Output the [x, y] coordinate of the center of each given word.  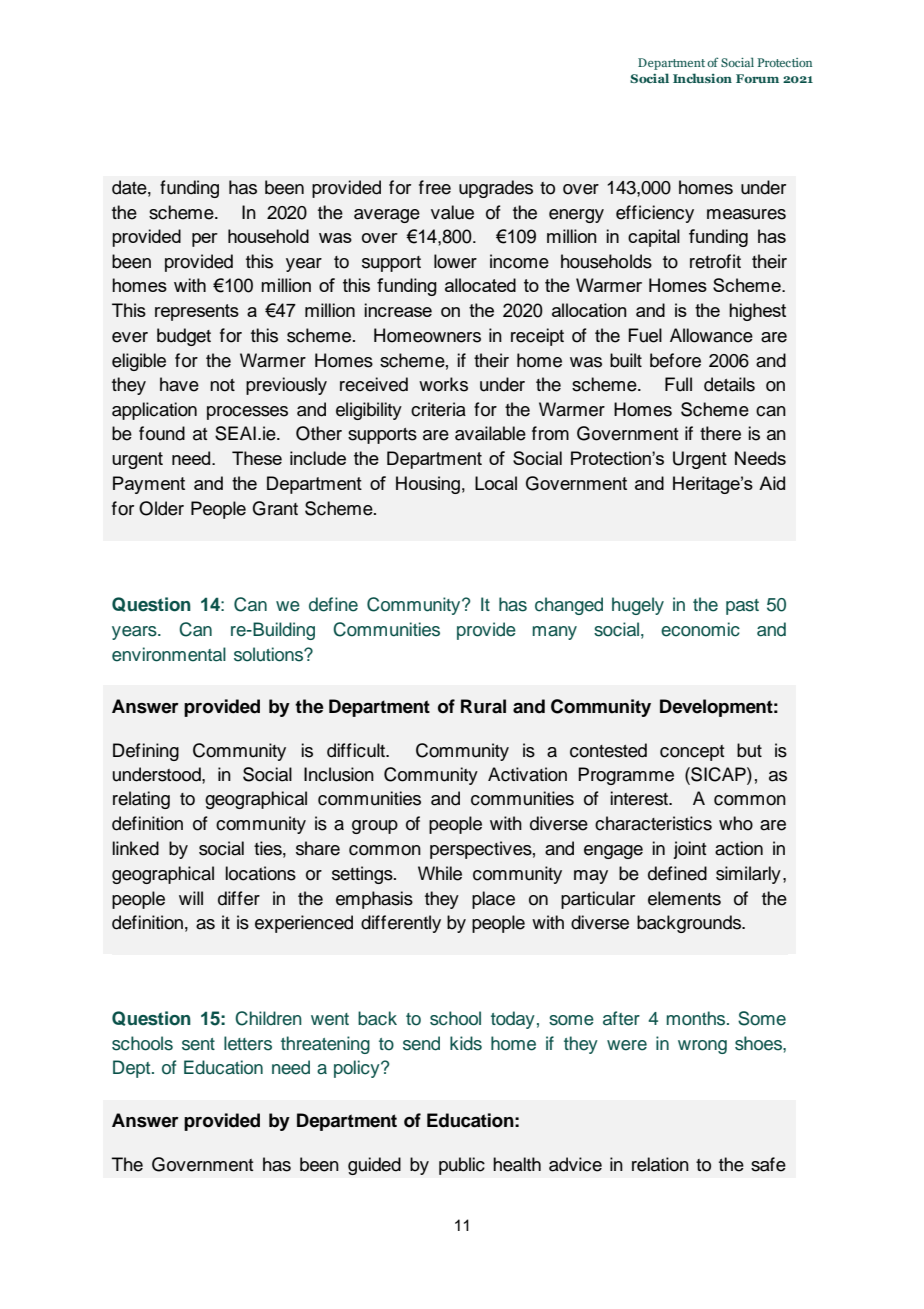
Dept [133, 1069]
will [191, 898]
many [554, 633]
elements [684, 898]
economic [700, 629]
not [222, 385]
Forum [757, 78]
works [443, 384]
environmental [169, 654]
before [675, 360]
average [387, 216]
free [435, 187]
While [440, 873]
